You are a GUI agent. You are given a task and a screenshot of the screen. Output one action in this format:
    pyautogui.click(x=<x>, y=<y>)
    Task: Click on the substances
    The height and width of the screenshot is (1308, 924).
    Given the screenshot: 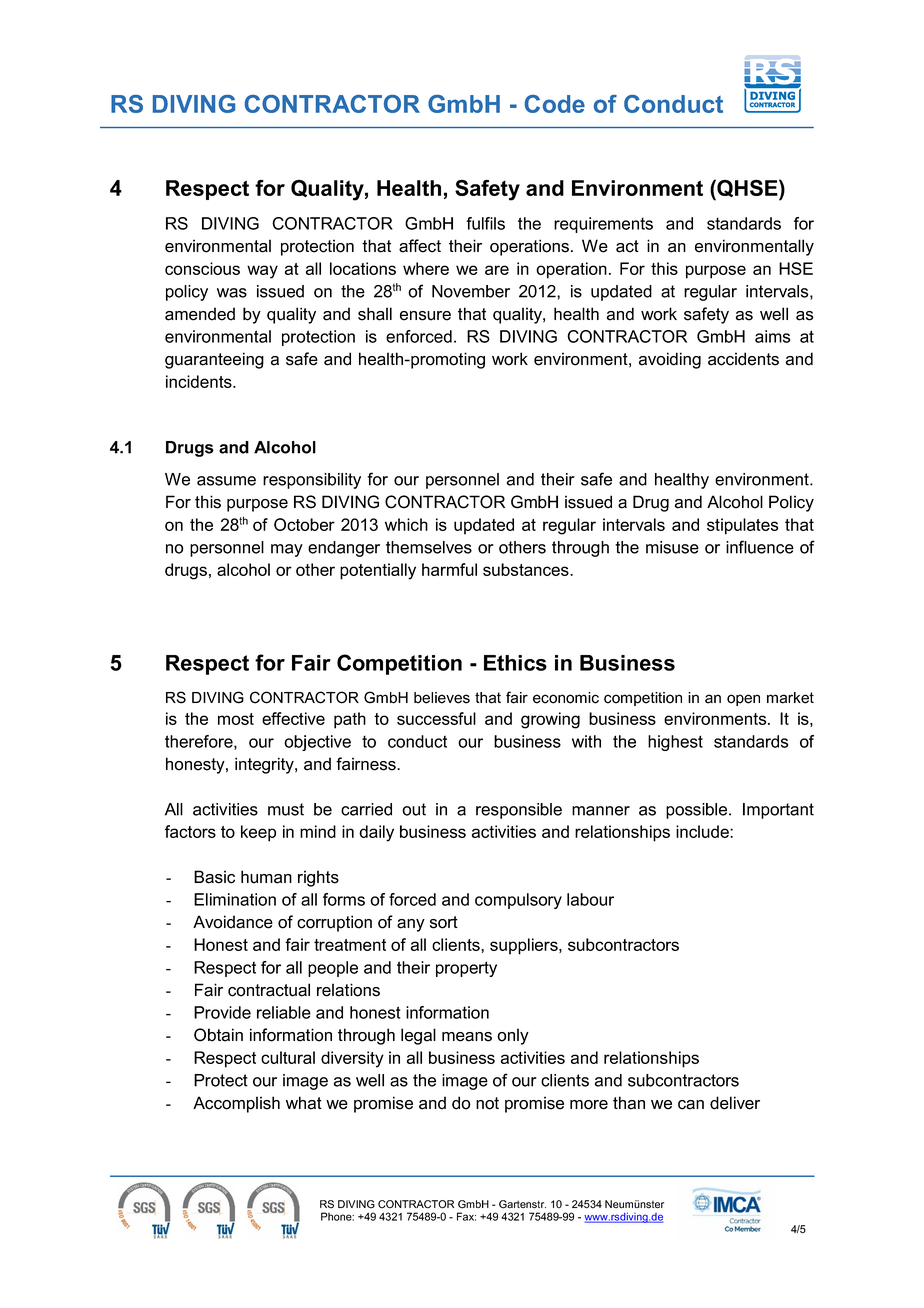 What is the action you would take?
    pyautogui.click(x=527, y=569)
